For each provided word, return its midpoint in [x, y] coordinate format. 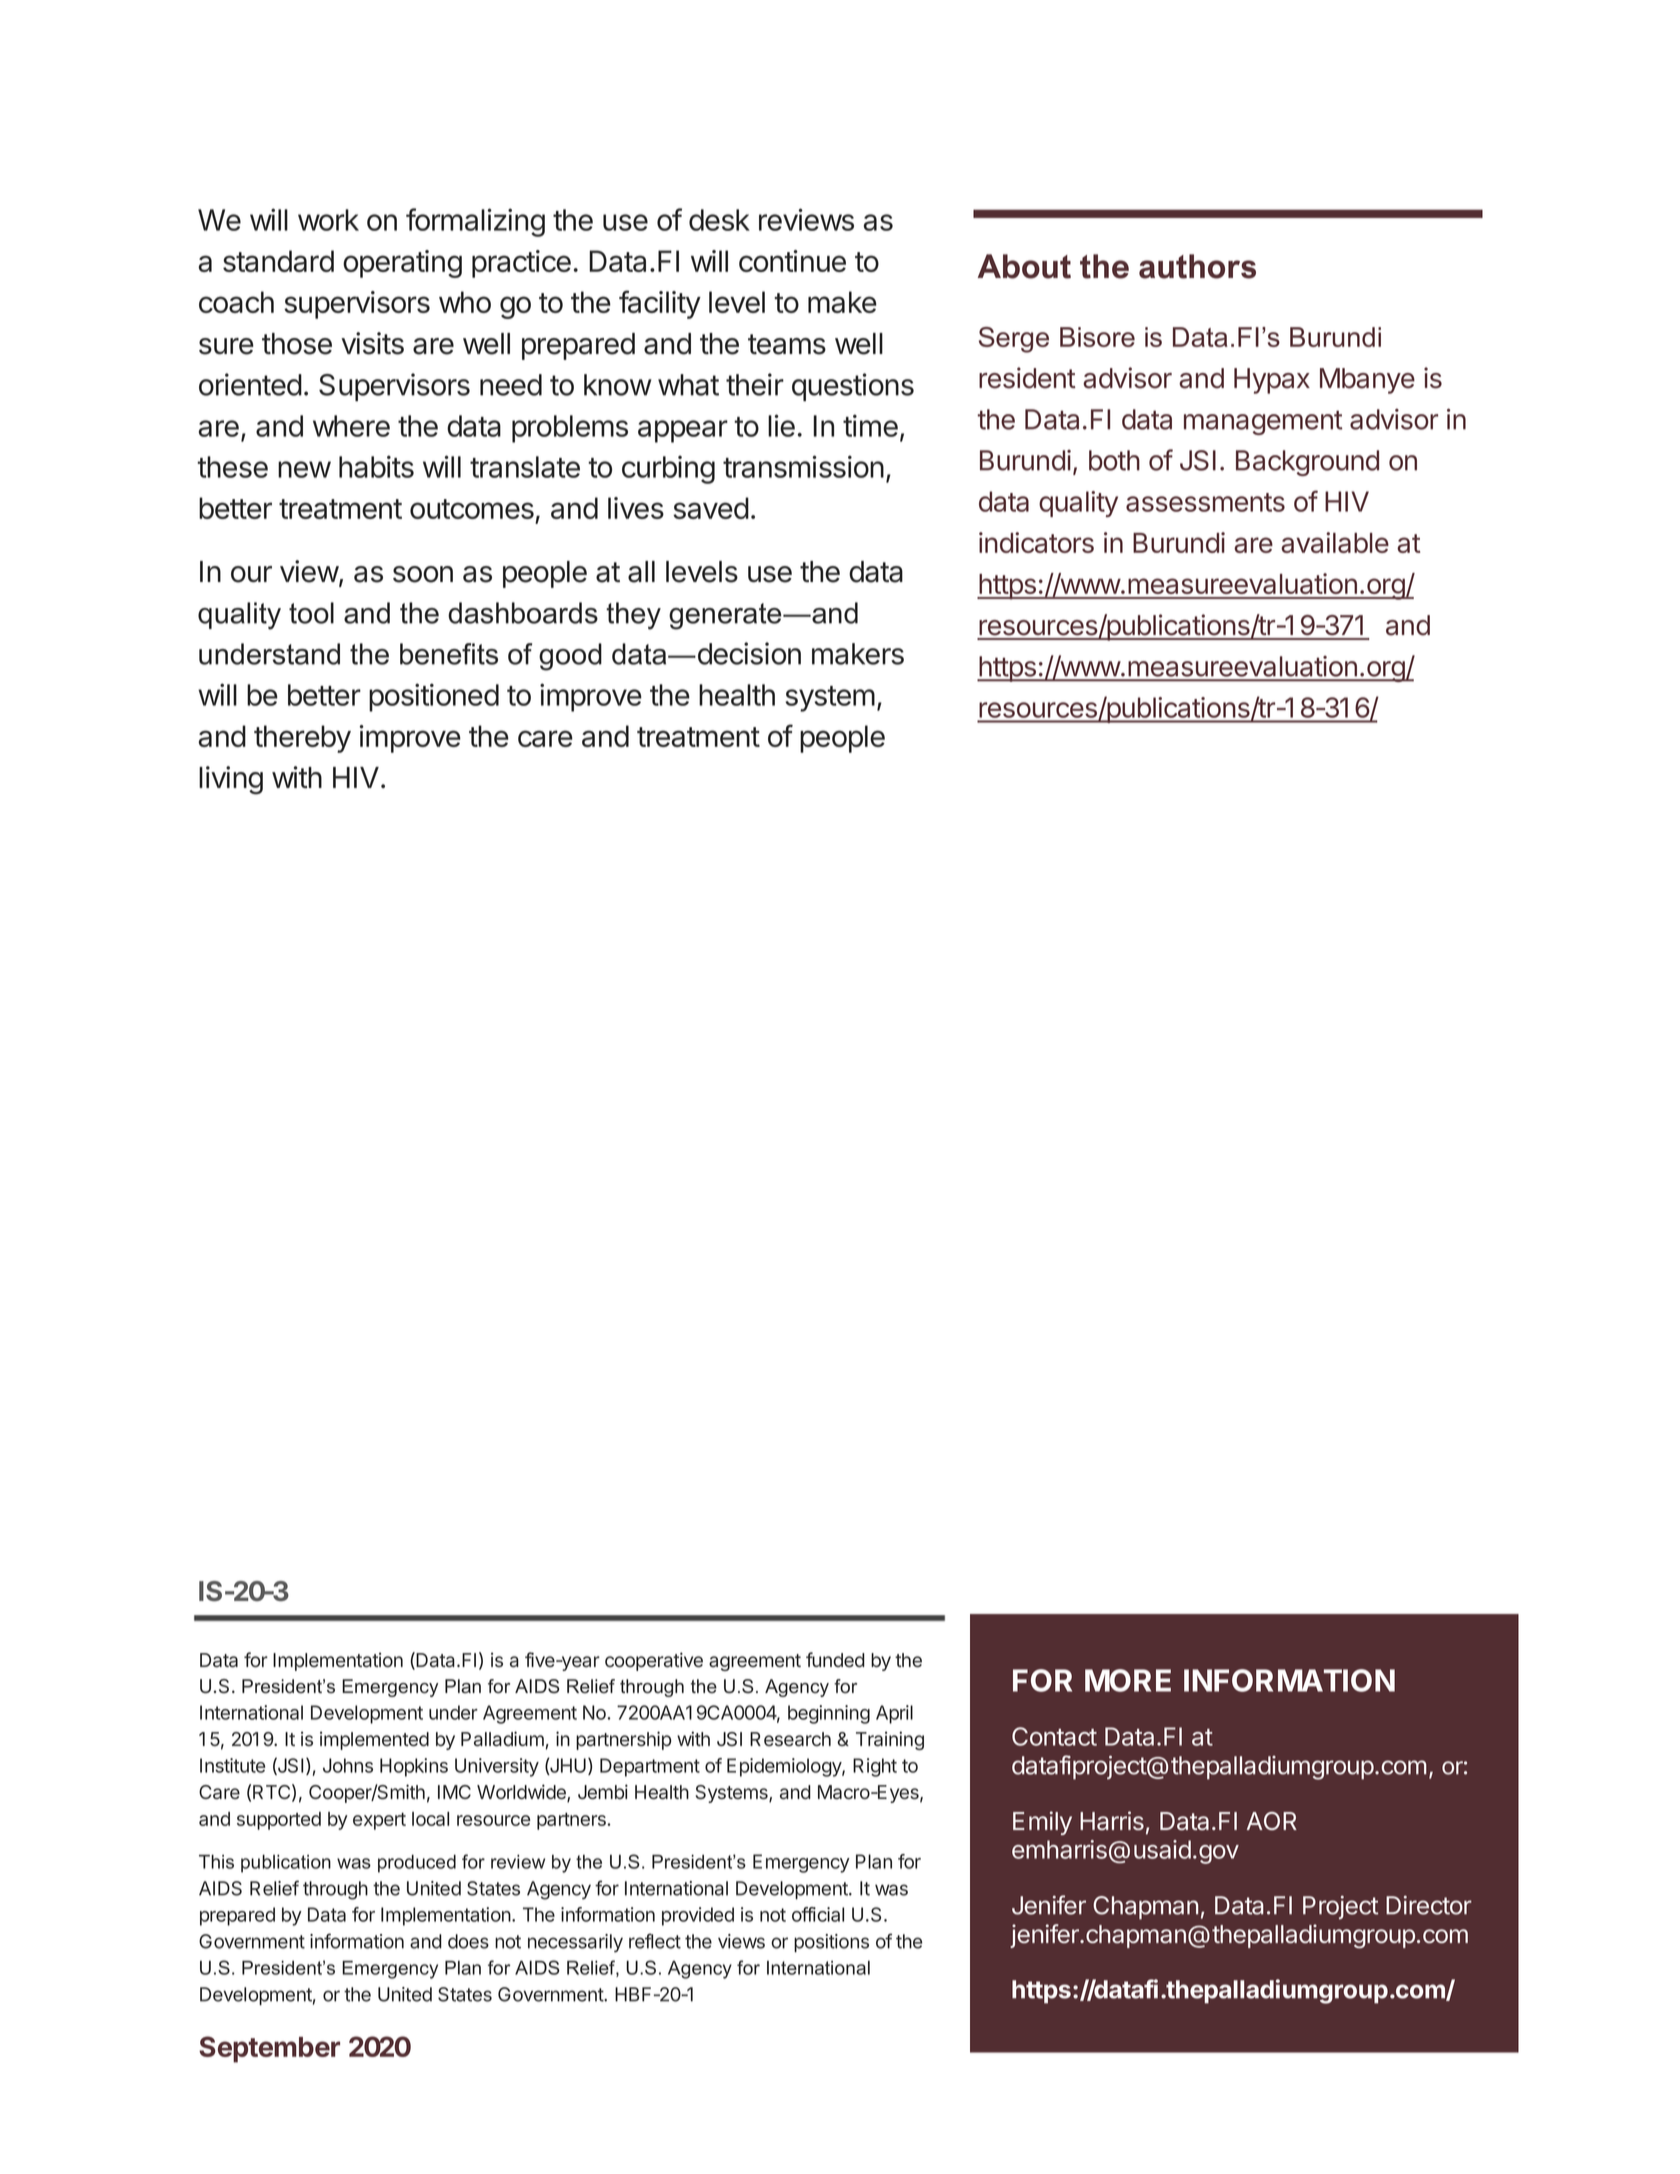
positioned [434, 697]
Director [1429, 1905]
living [231, 780]
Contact [1054, 1736]
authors [1197, 266]
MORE [1128, 1680]
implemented [374, 1740]
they [633, 616]
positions [831, 1943]
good [570, 657]
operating [402, 264]
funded [835, 1659]
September [269, 2049]
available [1335, 542]
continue [792, 261]
